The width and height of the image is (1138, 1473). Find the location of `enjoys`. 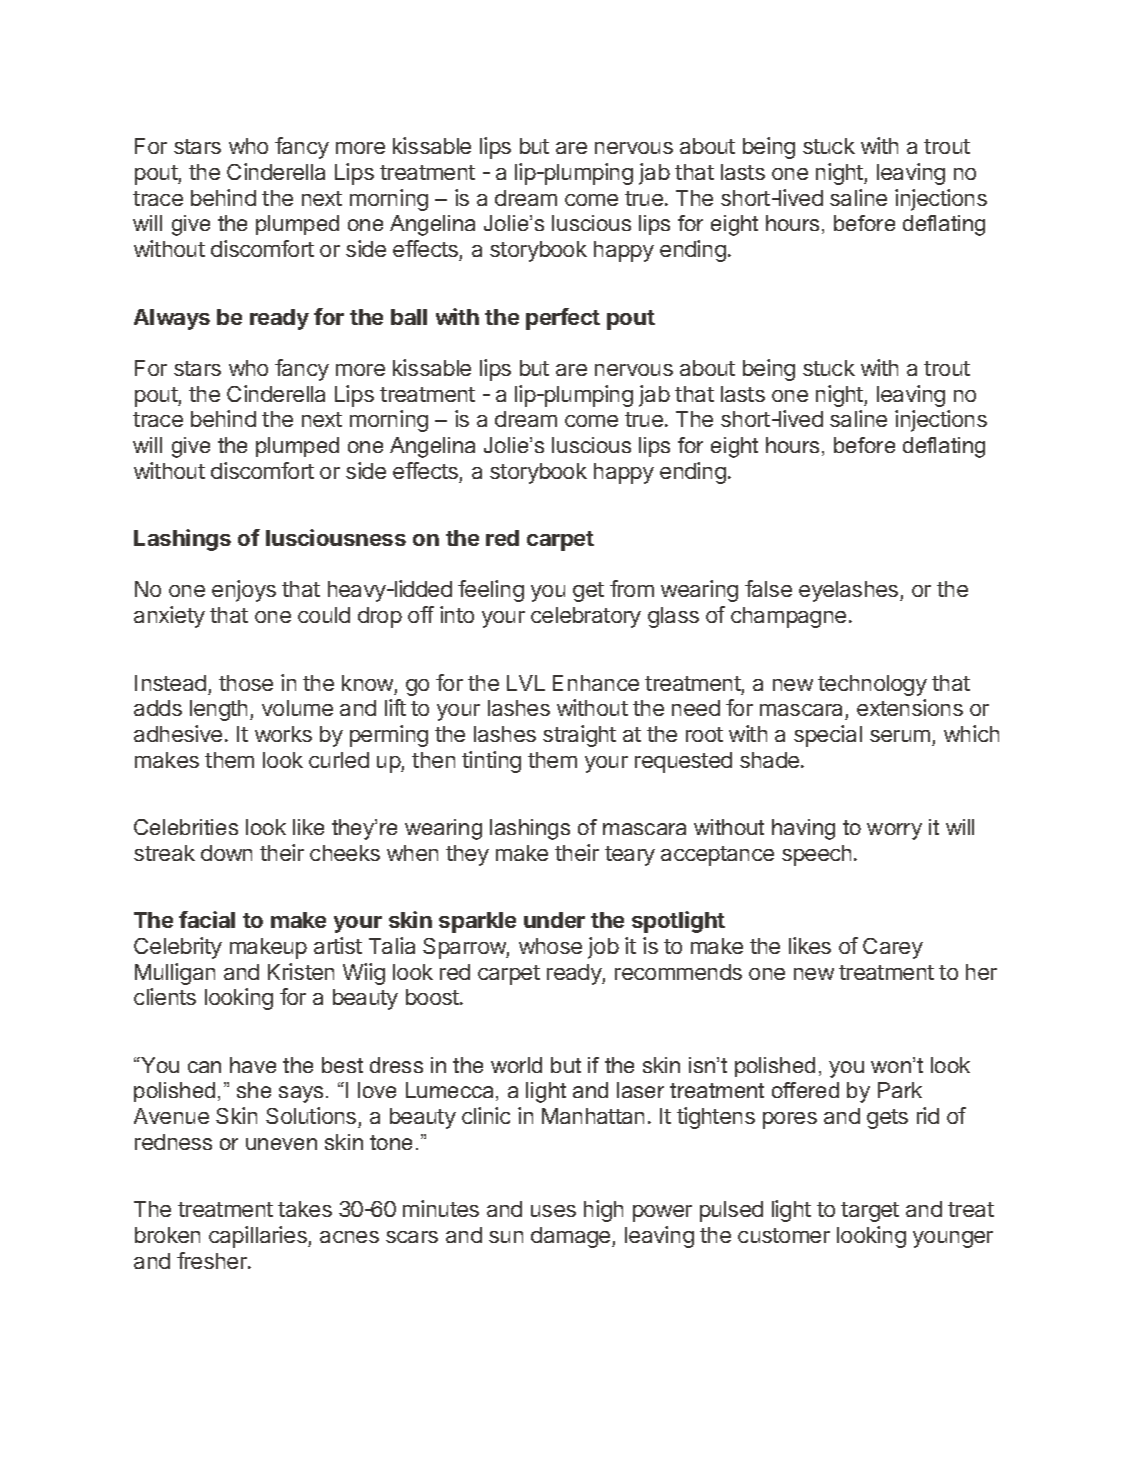

enjoys is located at coordinates (244, 591).
